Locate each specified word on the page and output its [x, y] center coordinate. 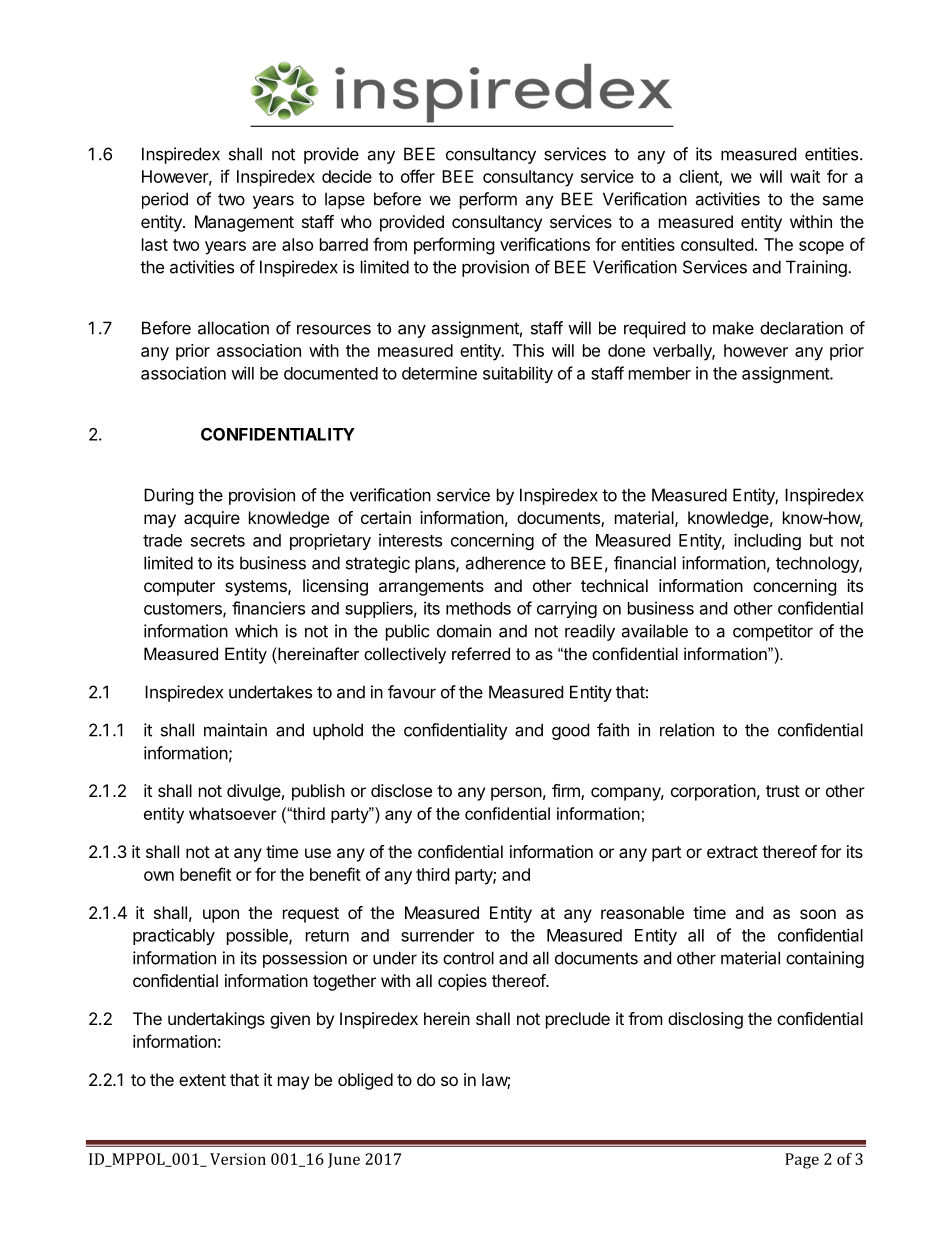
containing [825, 959]
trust [783, 791]
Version [238, 1159]
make [733, 328]
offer [418, 176]
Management [244, 223]
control [468, 958]
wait [805, 176]
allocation [233, 328]
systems [257, 588]
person [516, 794]
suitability [518, 374]
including [767, 541]
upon [221, 916]
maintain [235, 730]
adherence [505, 563]
